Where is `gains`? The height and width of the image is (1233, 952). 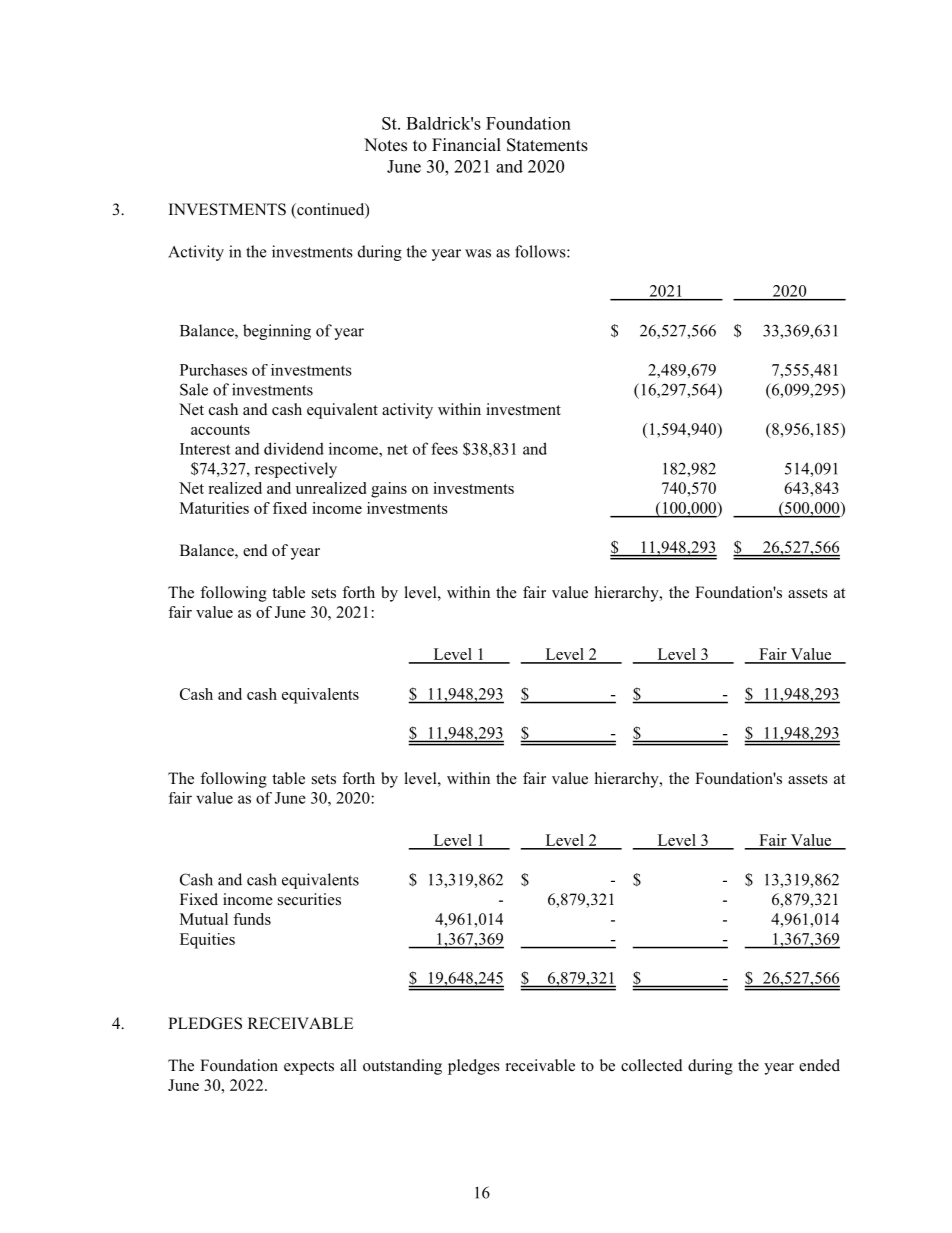 gains is located at coordinates (389, 490).
